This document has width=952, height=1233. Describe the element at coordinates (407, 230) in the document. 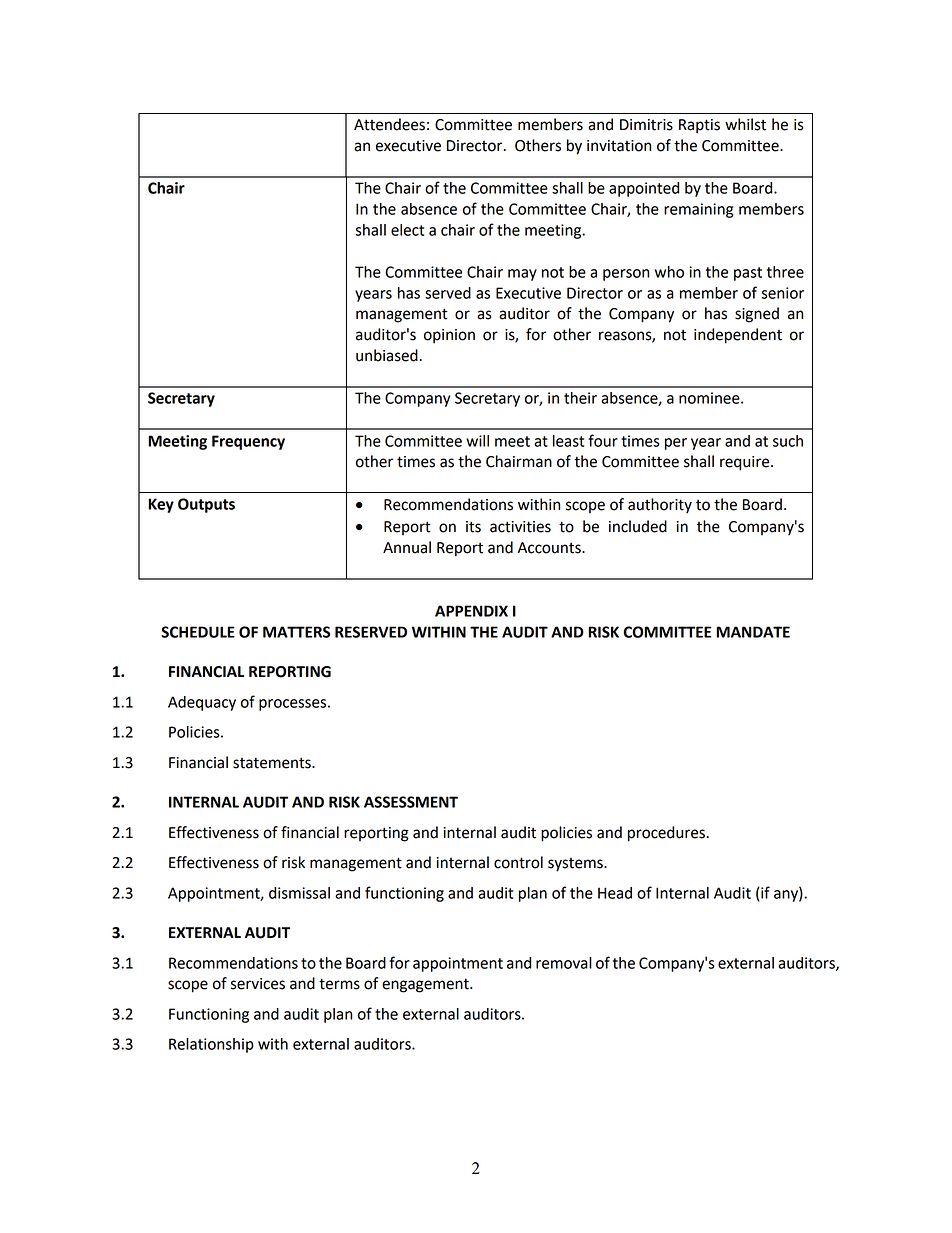

I see `elect` at that location.
